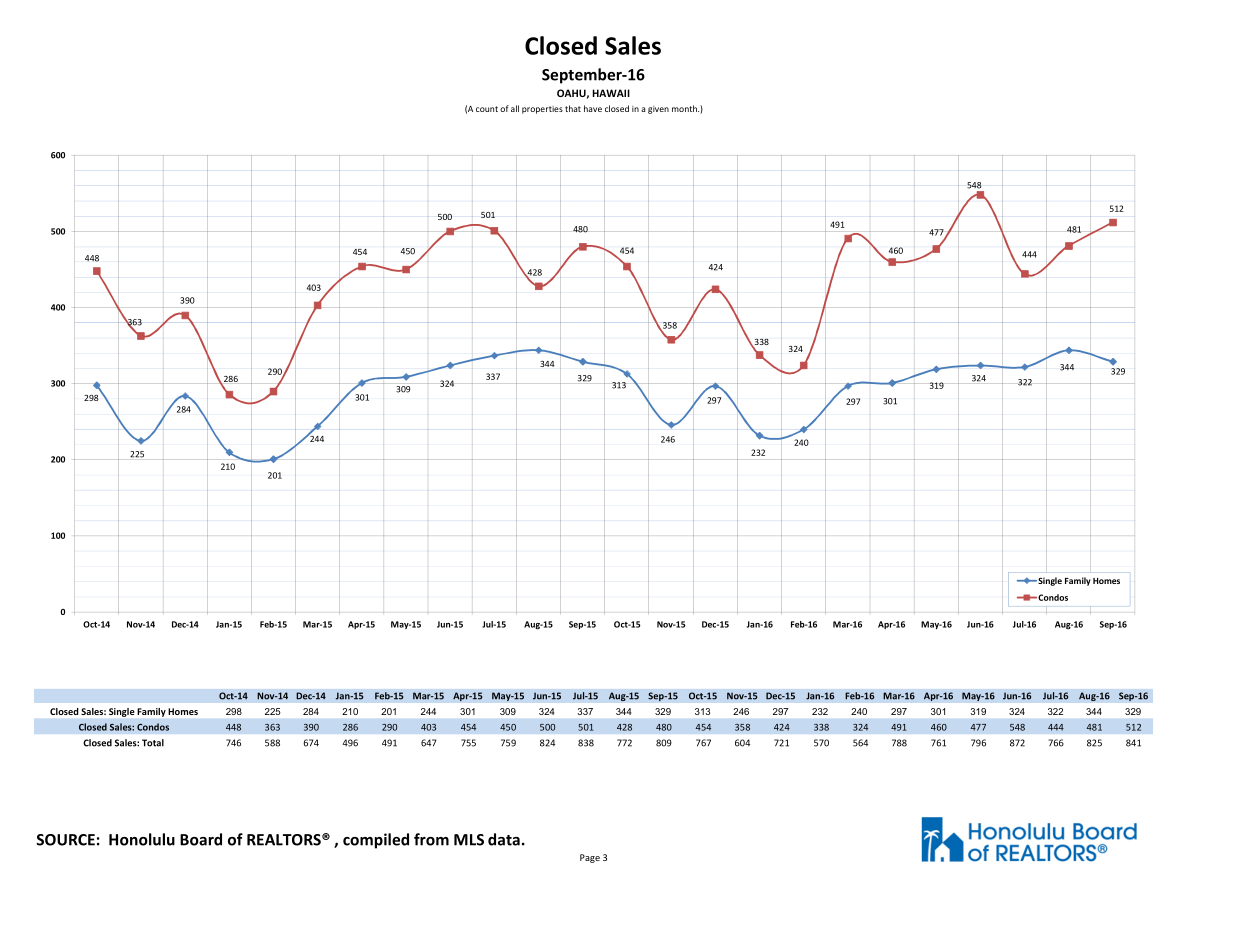 The height and width of the page is (952, 1233). What do you see at coordinates (153, 743) in the page?
I see `Total` at bounding box center [153, 743].
